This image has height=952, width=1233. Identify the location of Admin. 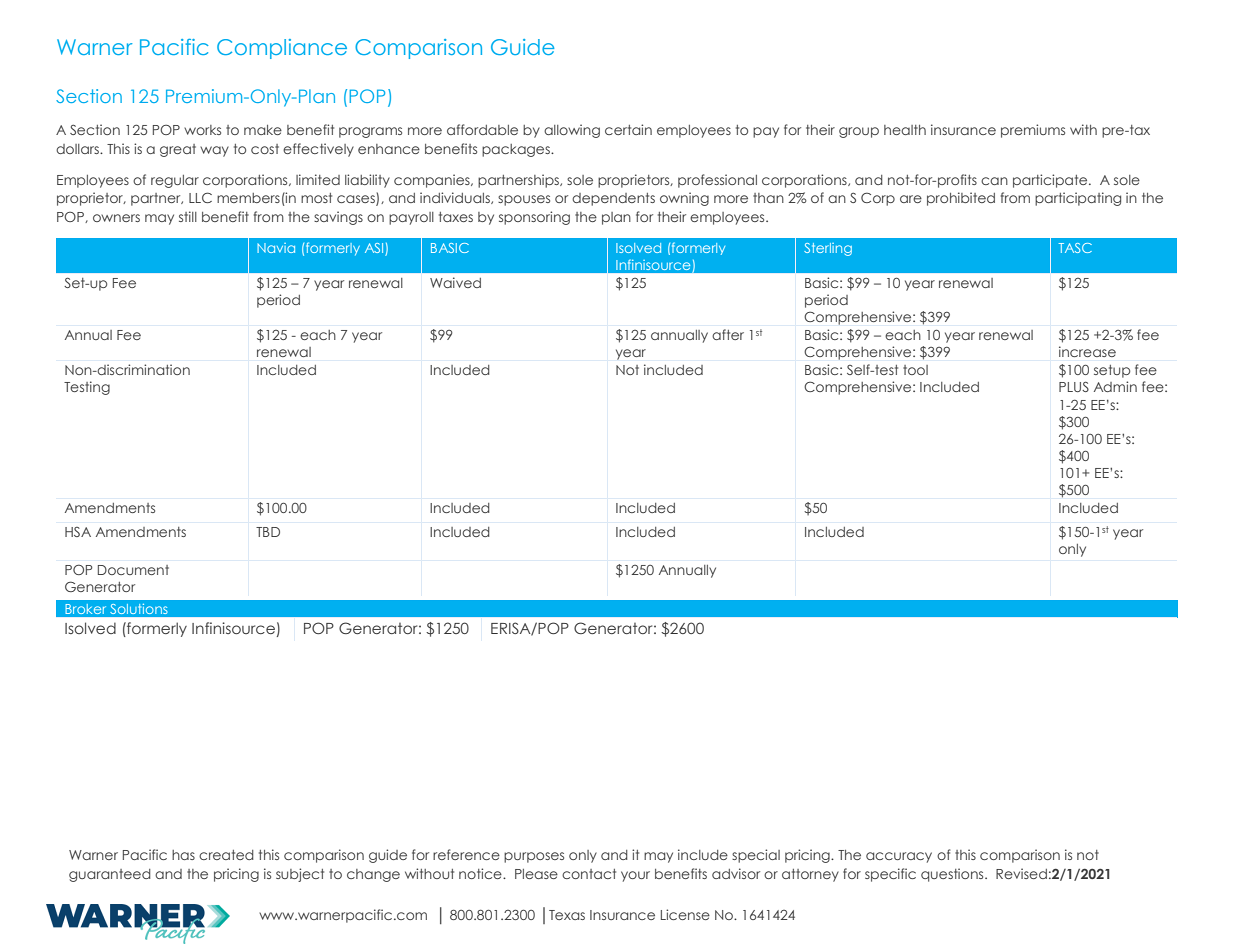
(1115, 386).
